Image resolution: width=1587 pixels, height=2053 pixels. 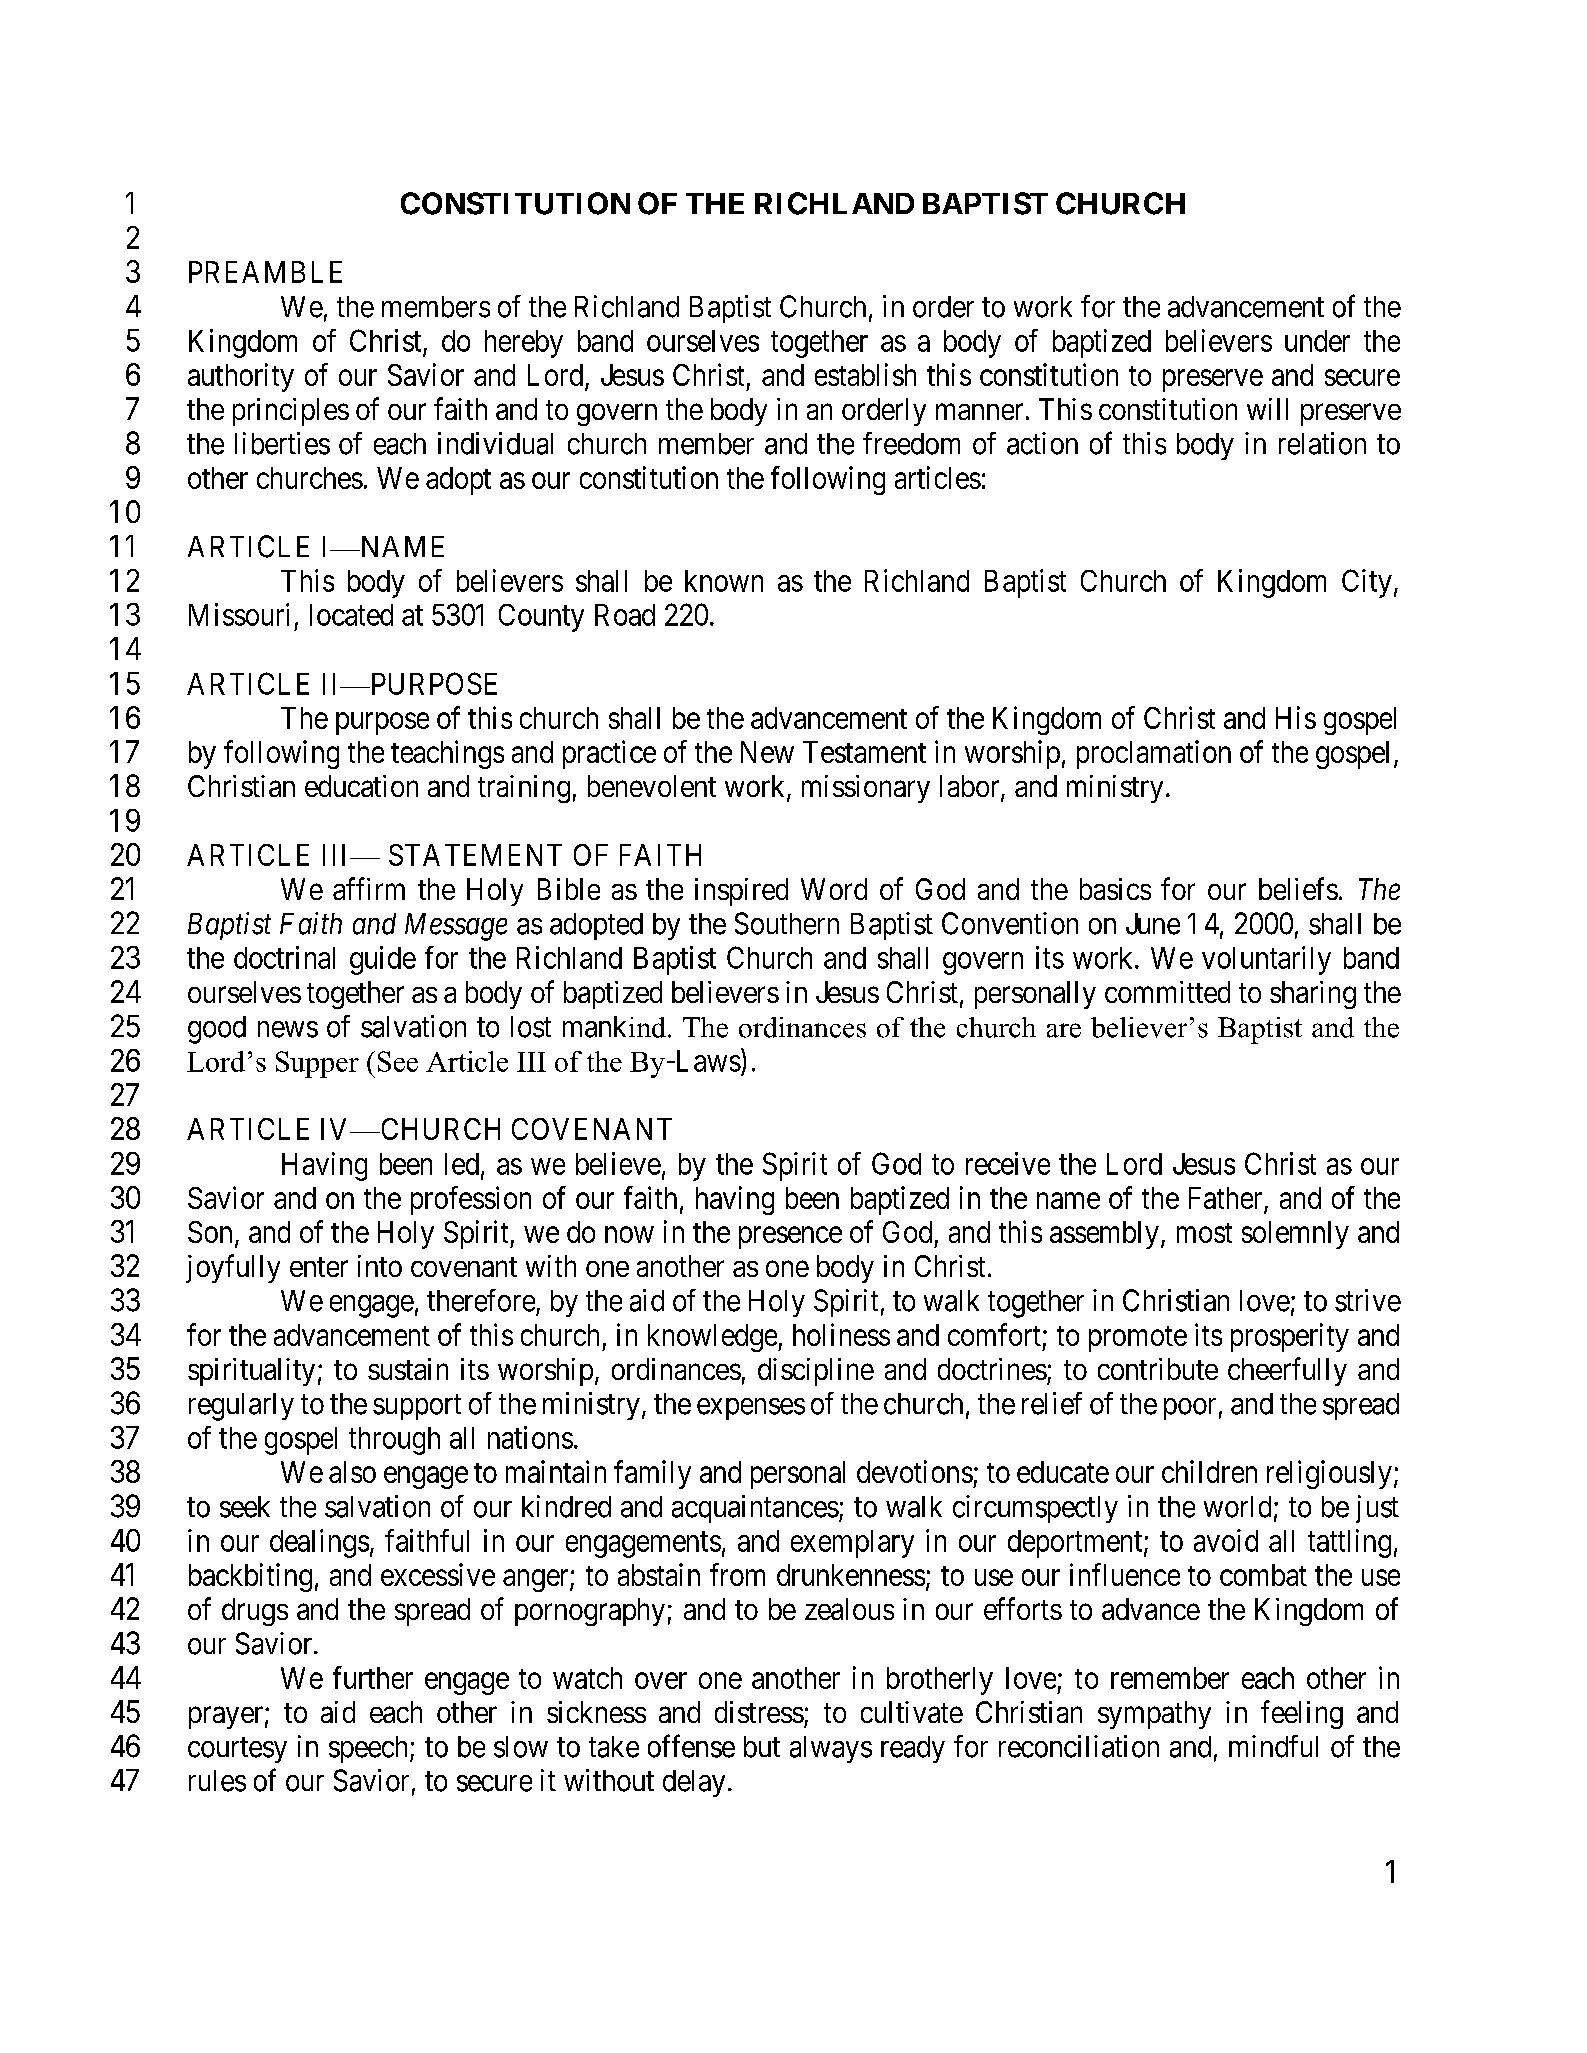 What do you see at coordinates (865, 374) in the screenshot?
I see `establish` at bounding box center [865, 374].
